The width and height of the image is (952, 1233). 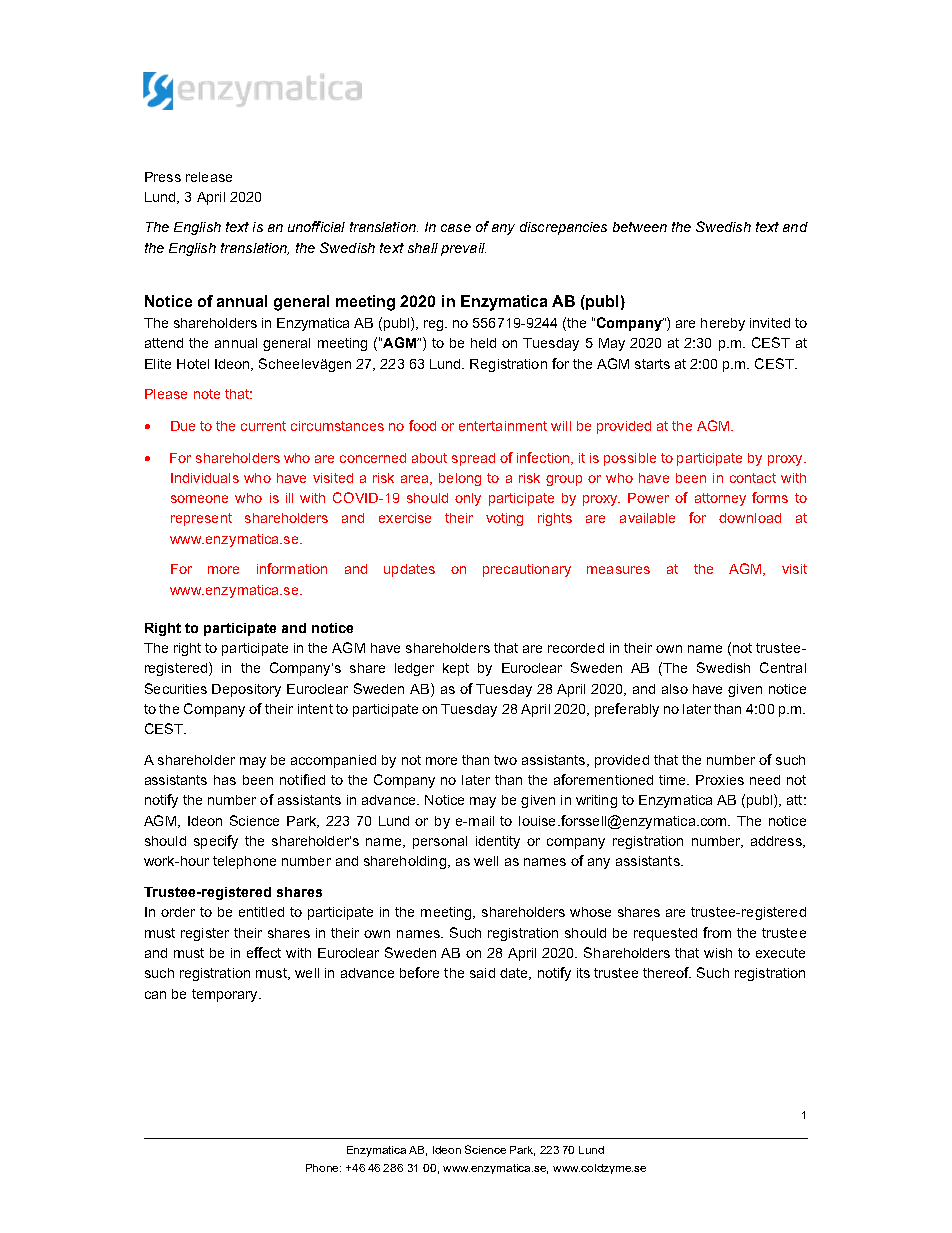 I want to click on precautionary, so click(x=527, y=570).
